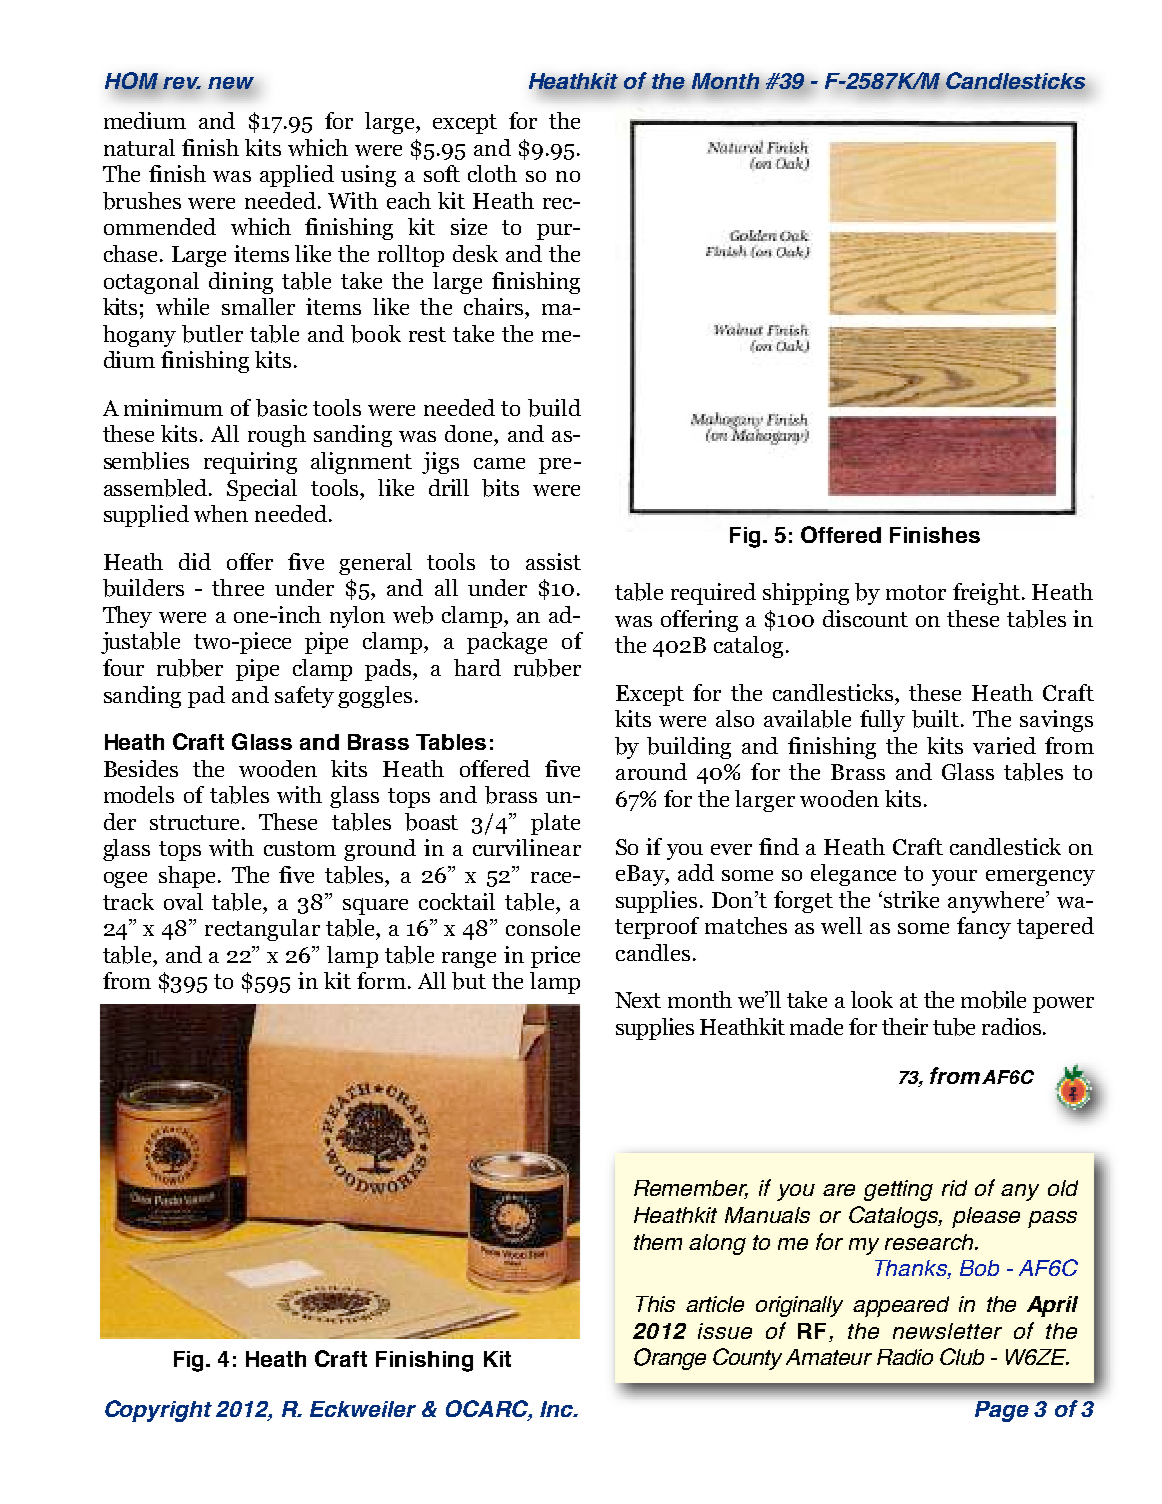  I want to click on rev, so click(182, 83).
